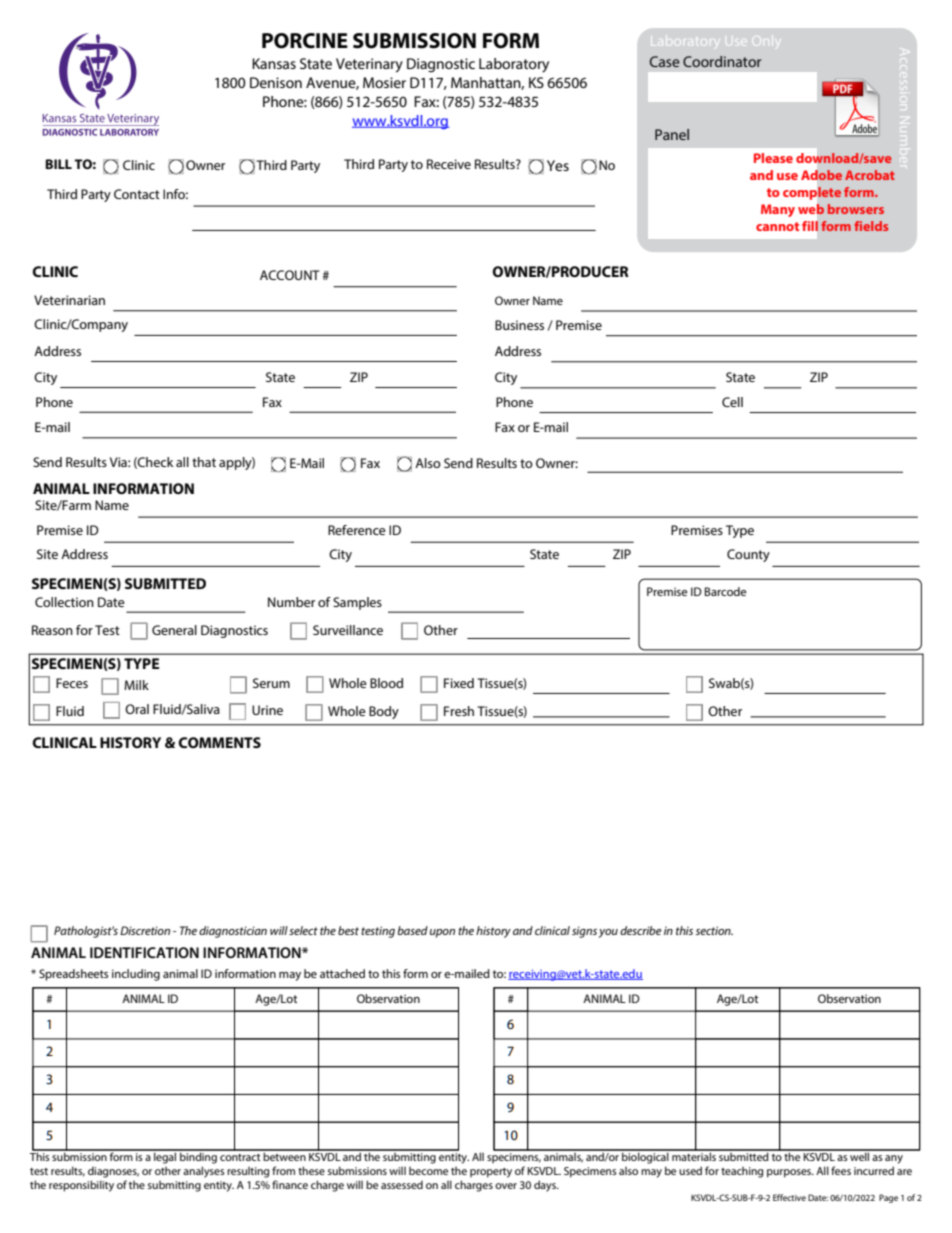 This screenshot has height=1233, width=952. What do you see at coordinates (384, 82) in the screenshot?
I see `Mosier` at bounding box center [384, 82].
